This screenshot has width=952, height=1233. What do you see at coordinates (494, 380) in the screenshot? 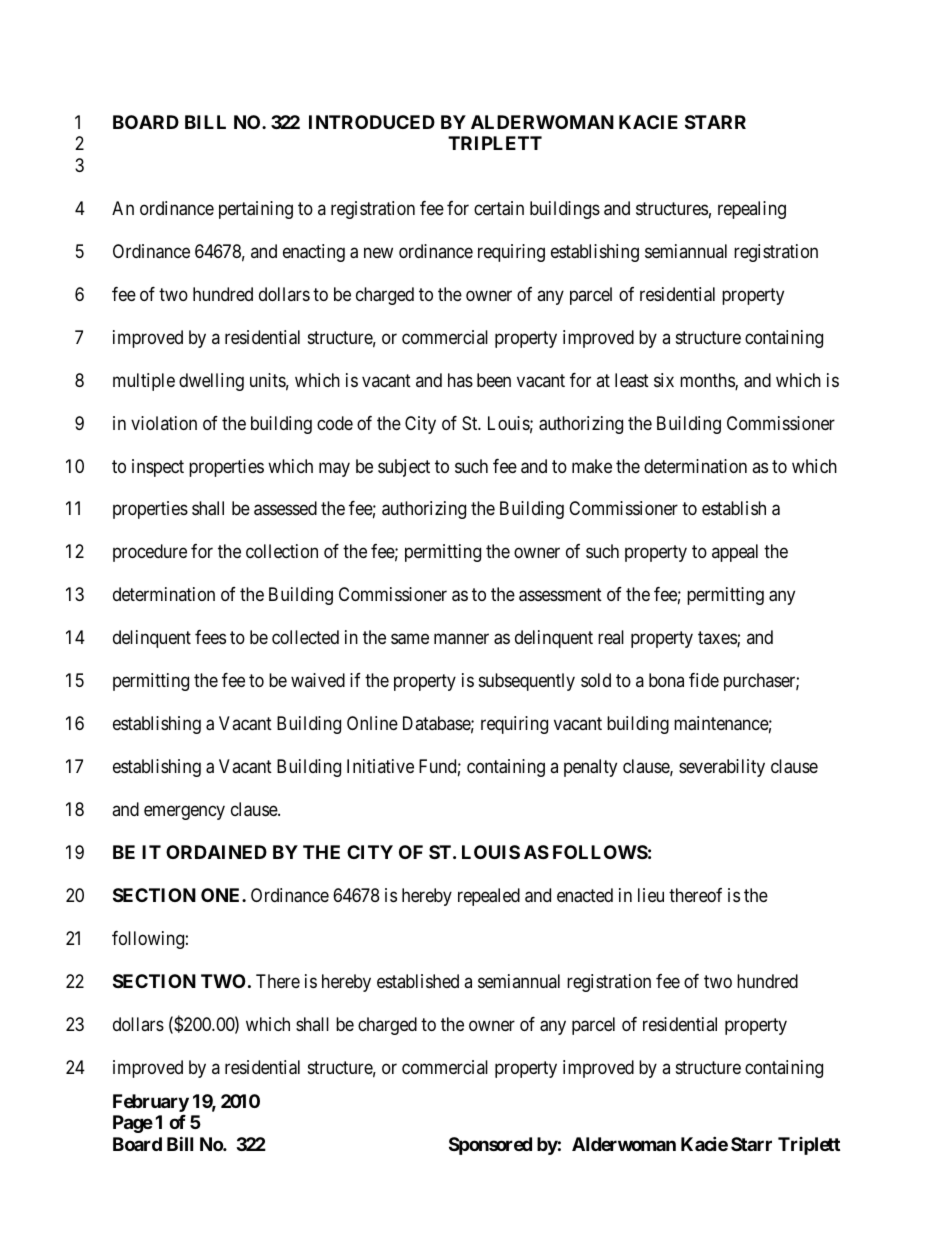
I see `been` at bounding box center [494, 380].
